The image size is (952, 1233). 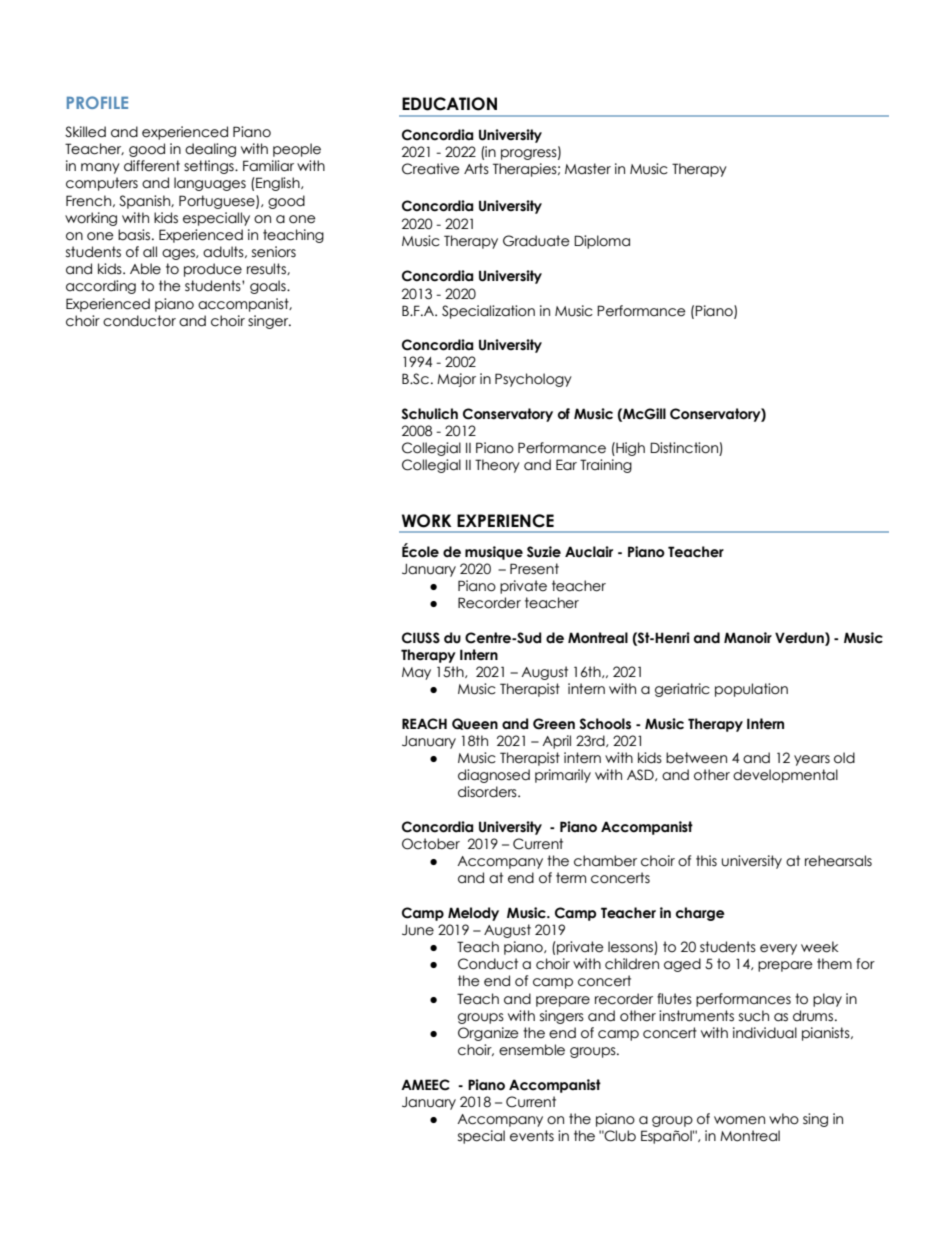 I want to click on dealing, so click(x=210, y=150).
